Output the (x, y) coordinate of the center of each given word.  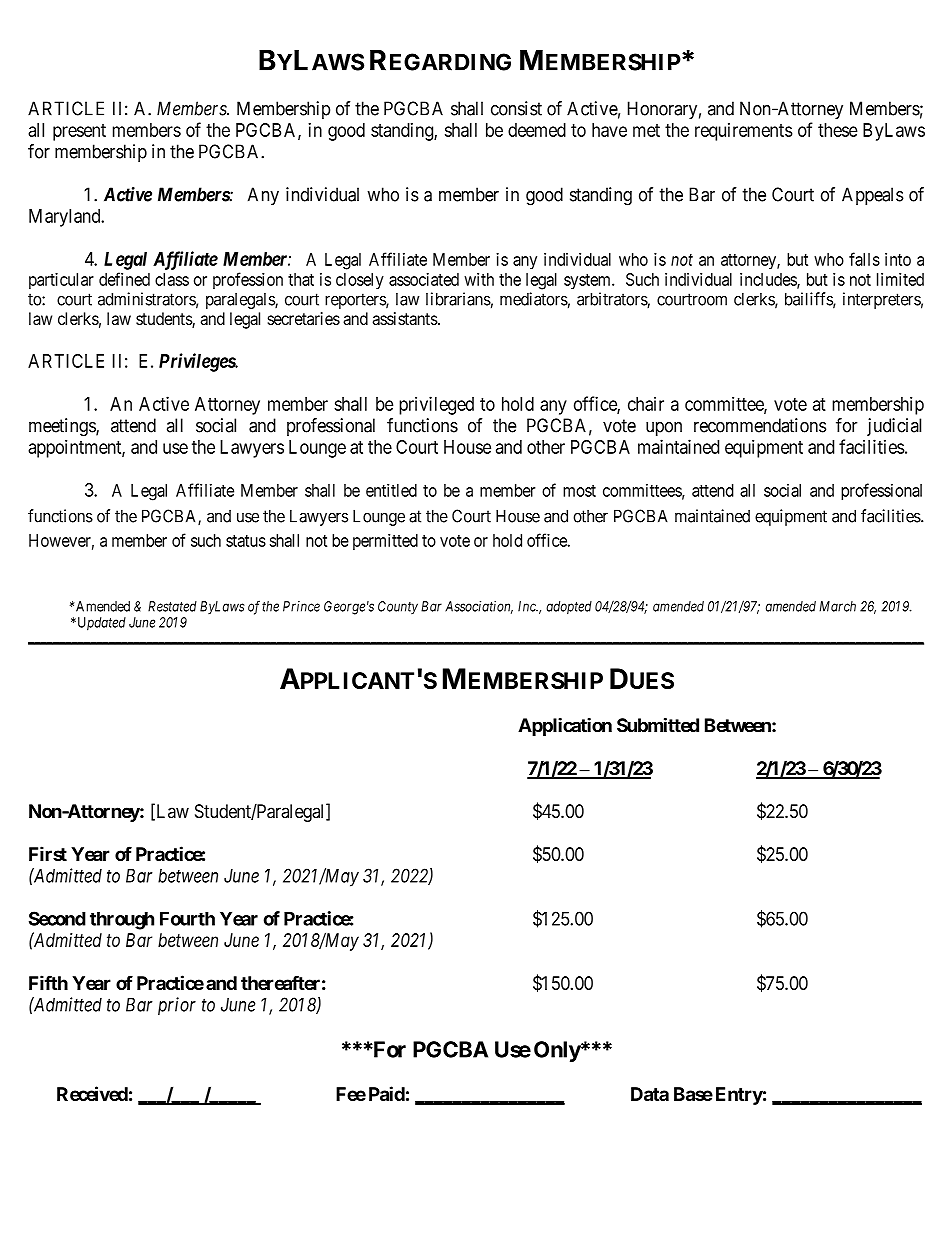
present (79, 132)
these (838, 130)
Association (479, 607)
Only (557, 1051)
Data (650, 1094)
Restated (172, 606)
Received (92, 1093)
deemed (537, 130)
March (837, 606)
